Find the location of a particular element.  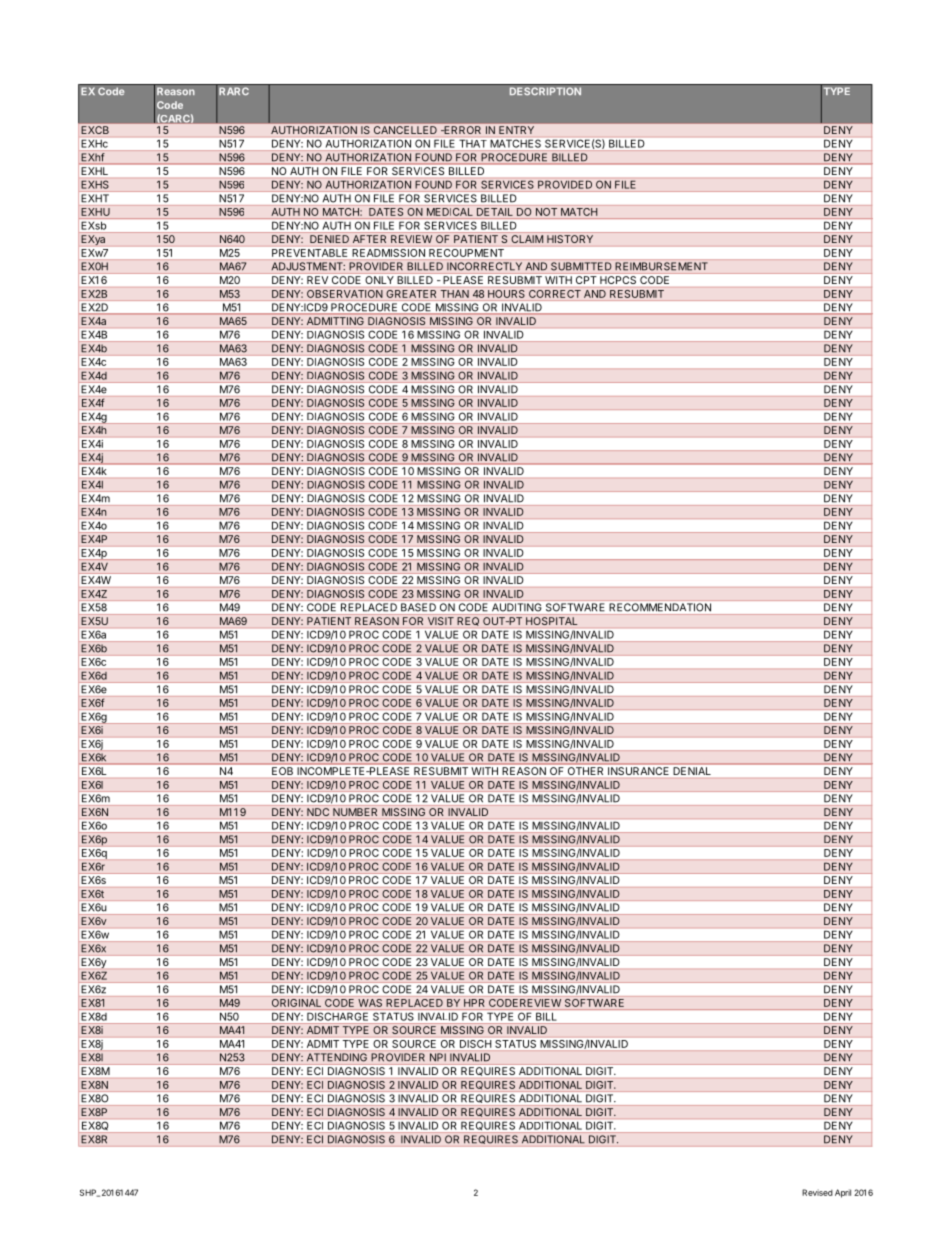

HPR is located at coordinates (474, 1003).
